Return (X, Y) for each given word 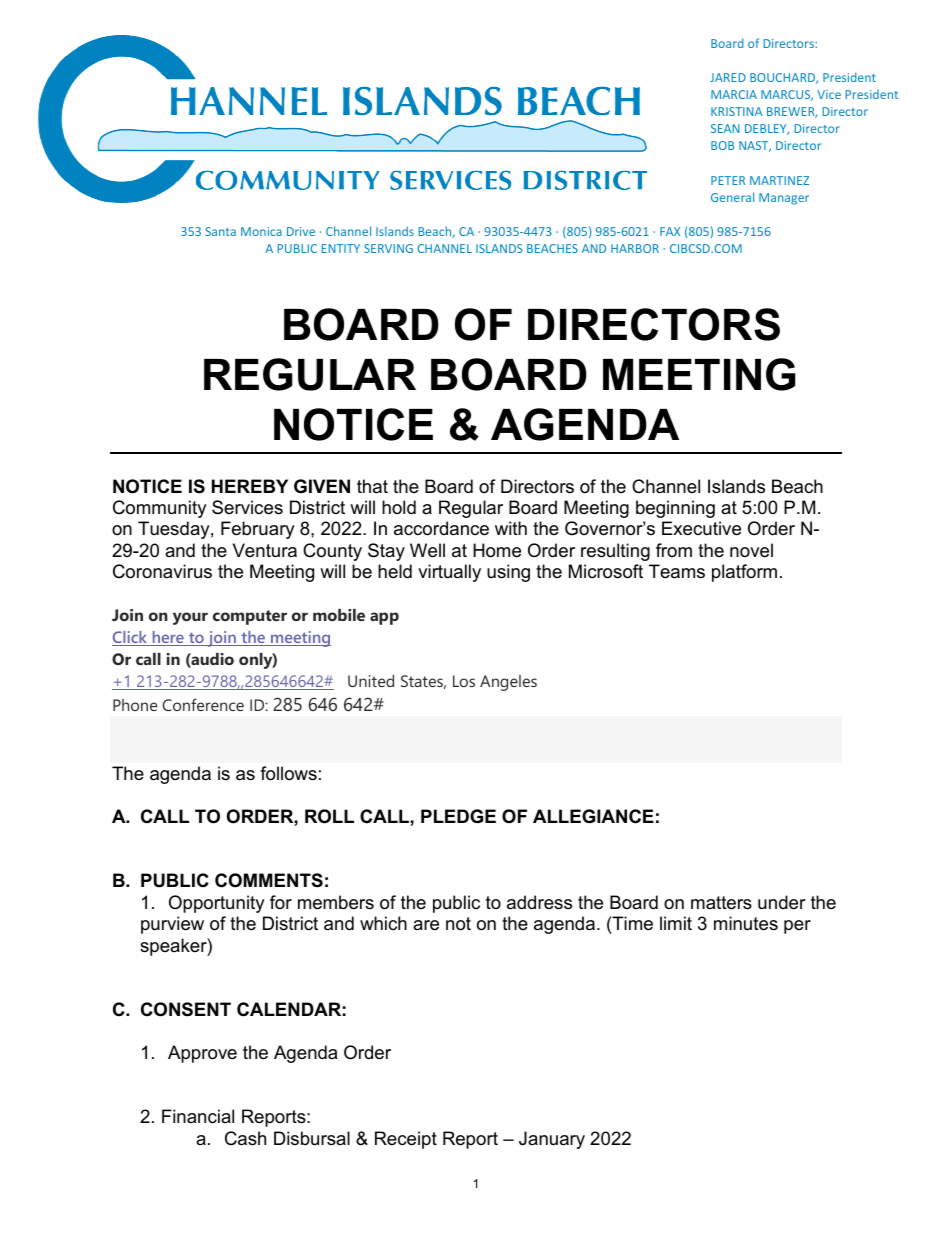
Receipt (406, 1140)
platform (744, 573)
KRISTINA (736, 111)
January (552, 1140)
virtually (449, 573)
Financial (198, 1116)
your (190, 618)
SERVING (388, 248)
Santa (221, 231)
